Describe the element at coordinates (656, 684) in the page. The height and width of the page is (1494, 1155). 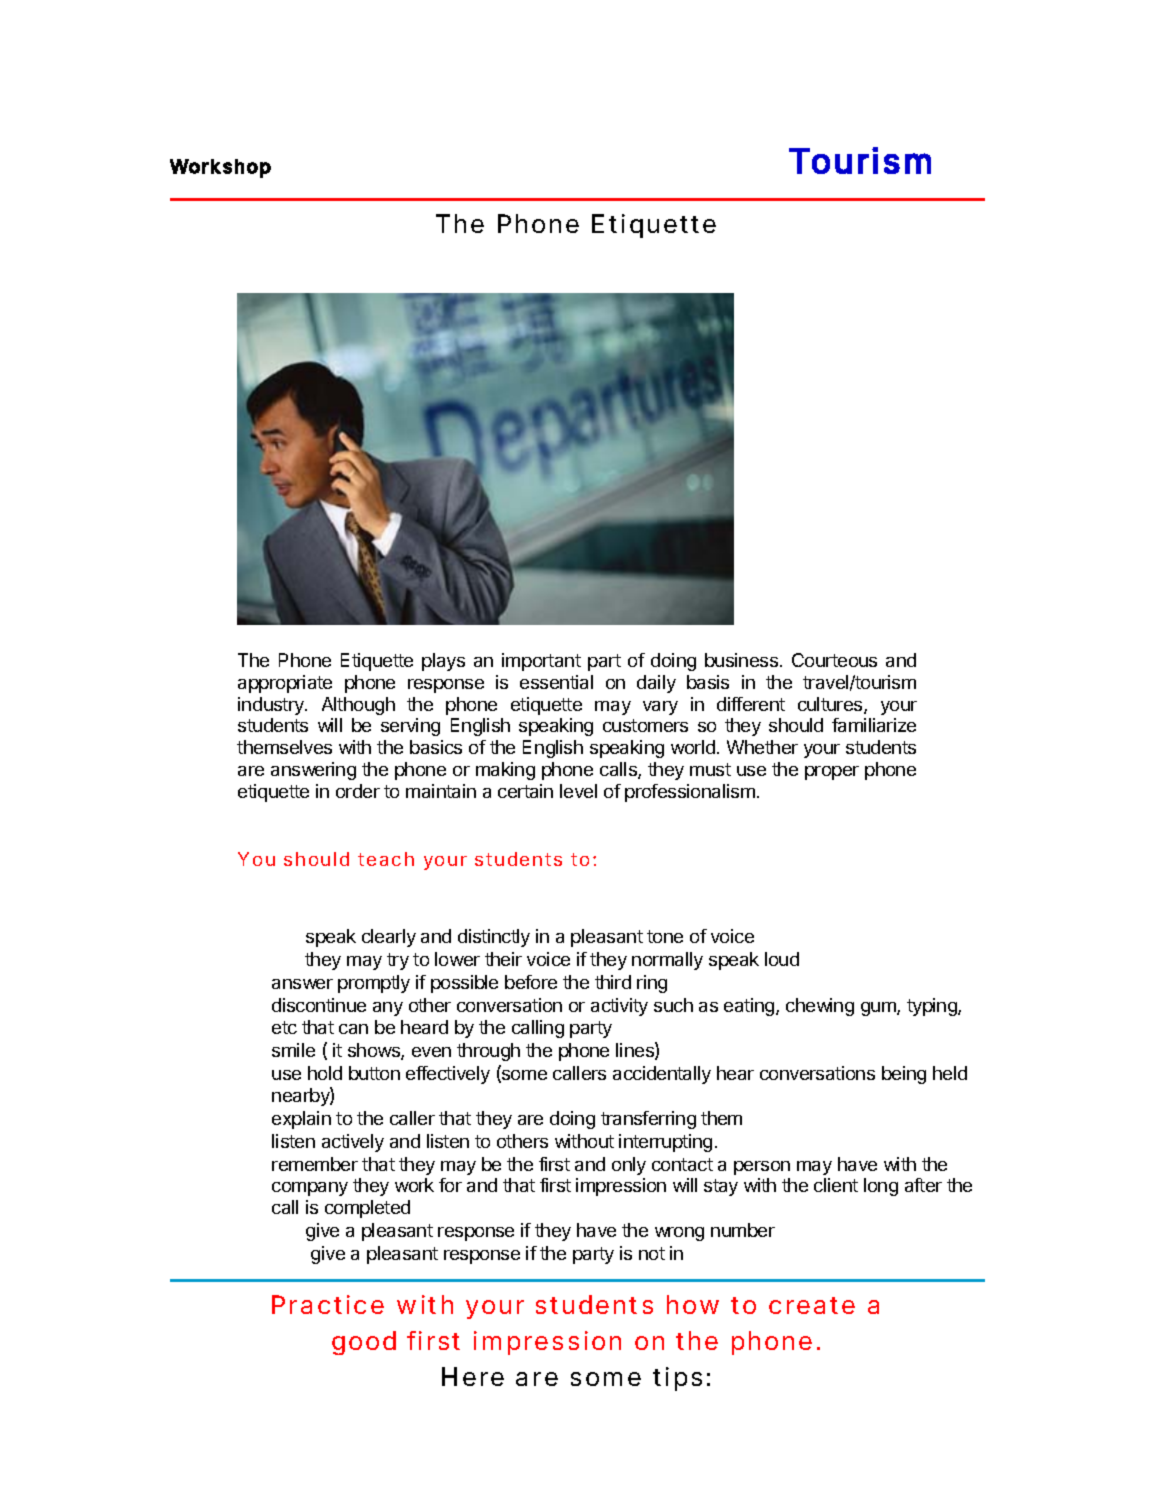
I see `daily` at that location.
